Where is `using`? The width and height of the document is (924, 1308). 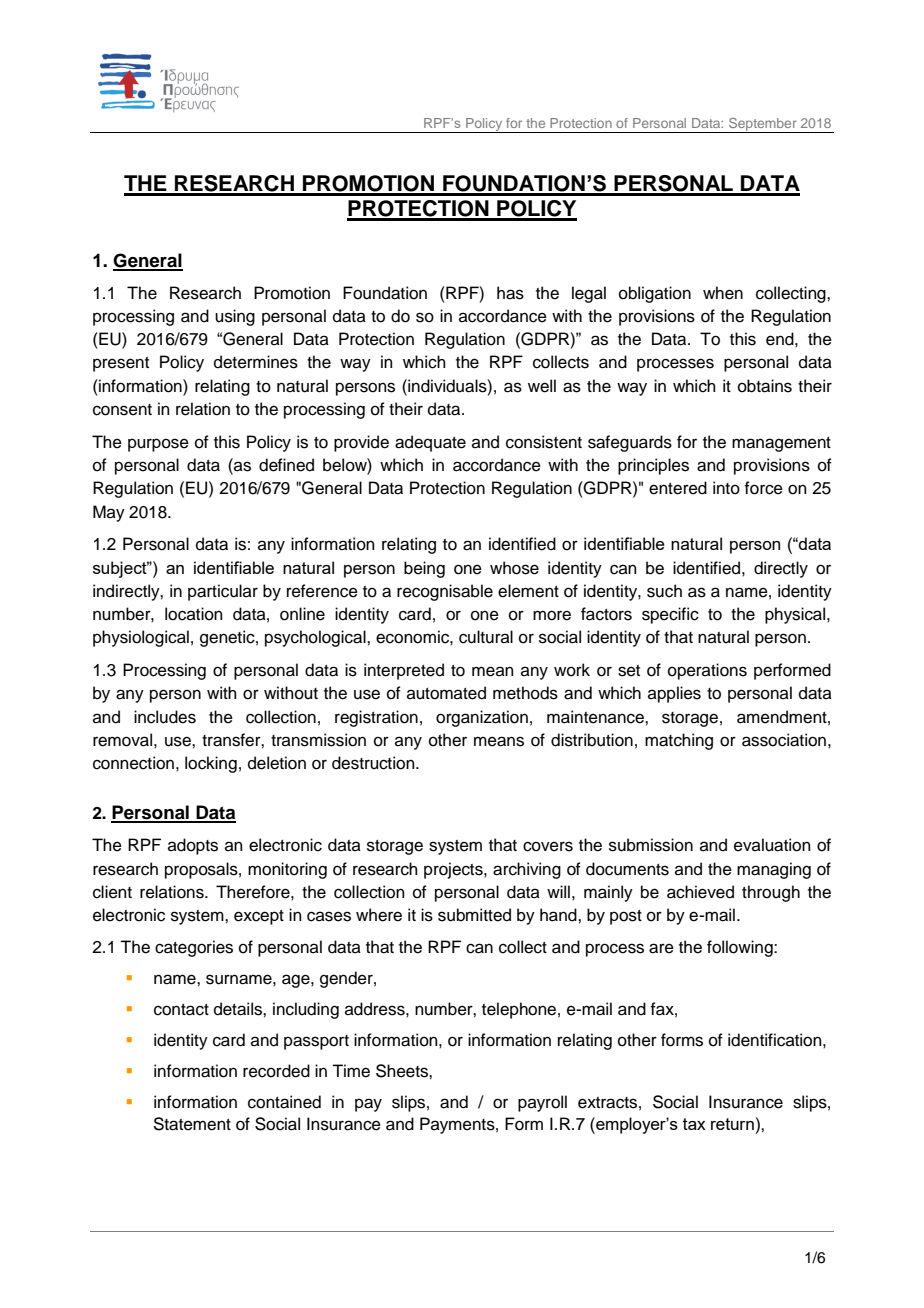 using is located at coordinates (235, 317).
